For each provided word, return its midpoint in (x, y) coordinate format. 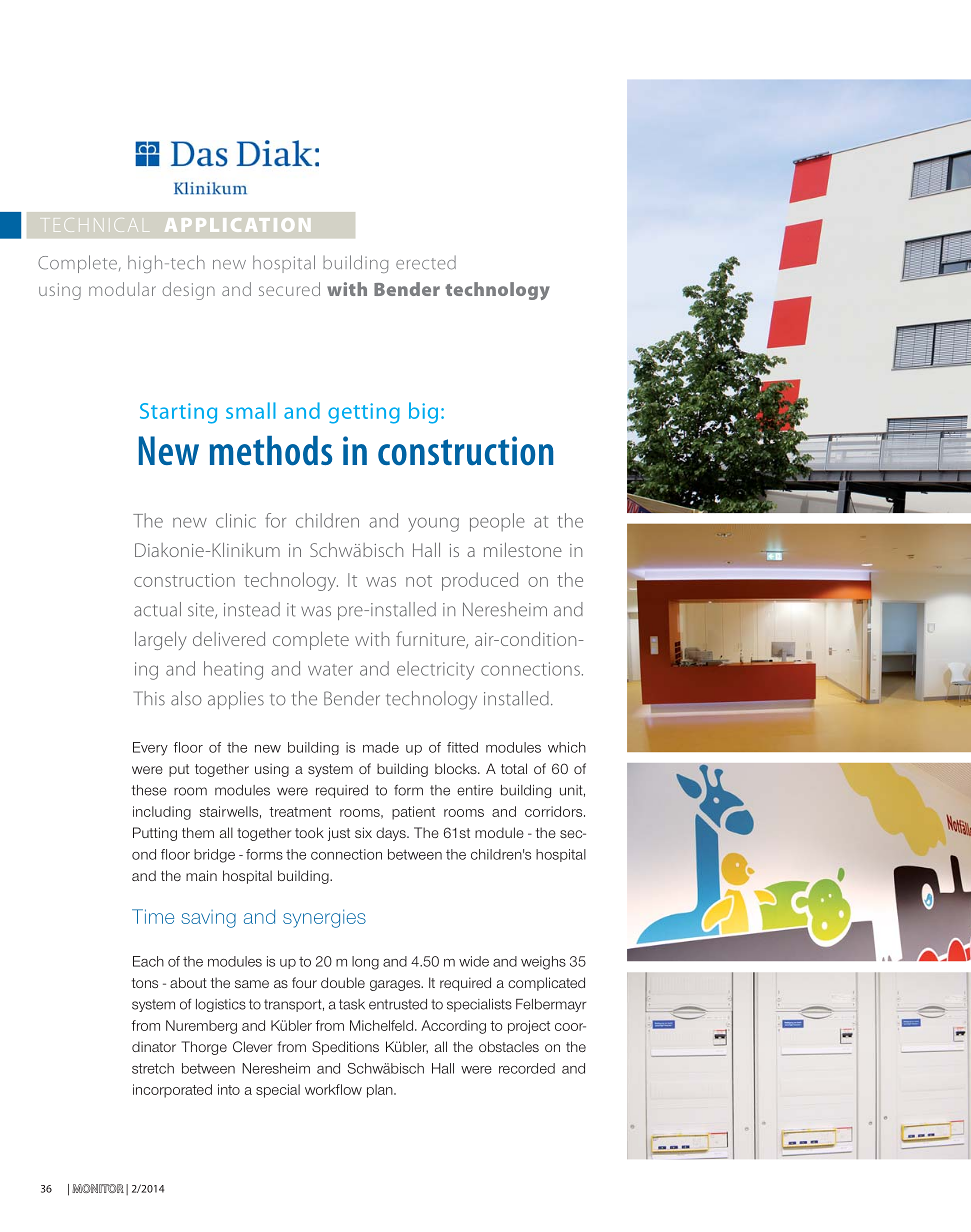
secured (289, 289)
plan (381, 1091)
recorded (527, 1068)
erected (426, 263)
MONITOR (98, 1188)
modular (122, 289)
